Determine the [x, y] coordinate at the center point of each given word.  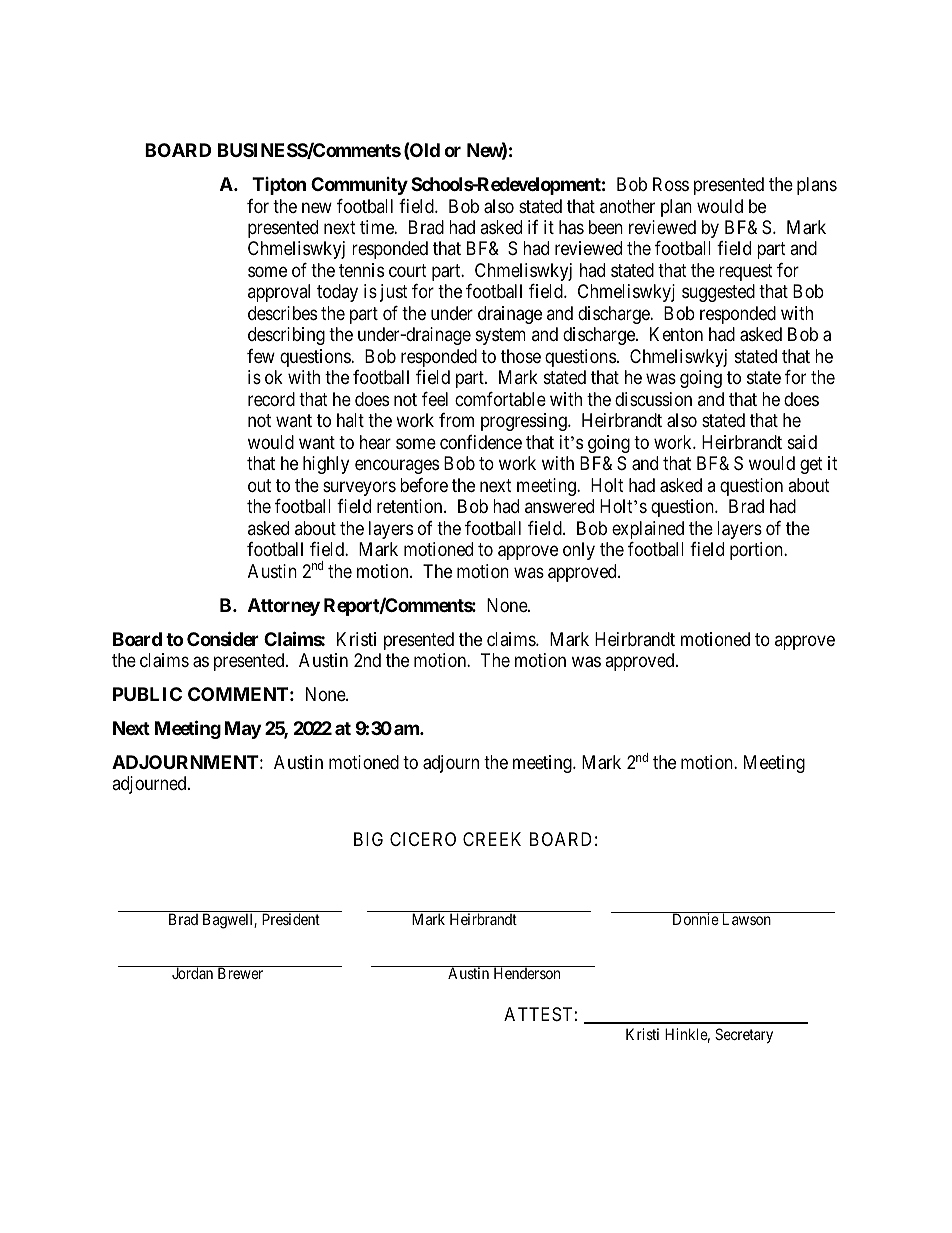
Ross [671, 184]
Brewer [240, 973]
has [571, 227]
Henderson [527, 972]
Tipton [279, 186]
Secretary [744, 1035]
